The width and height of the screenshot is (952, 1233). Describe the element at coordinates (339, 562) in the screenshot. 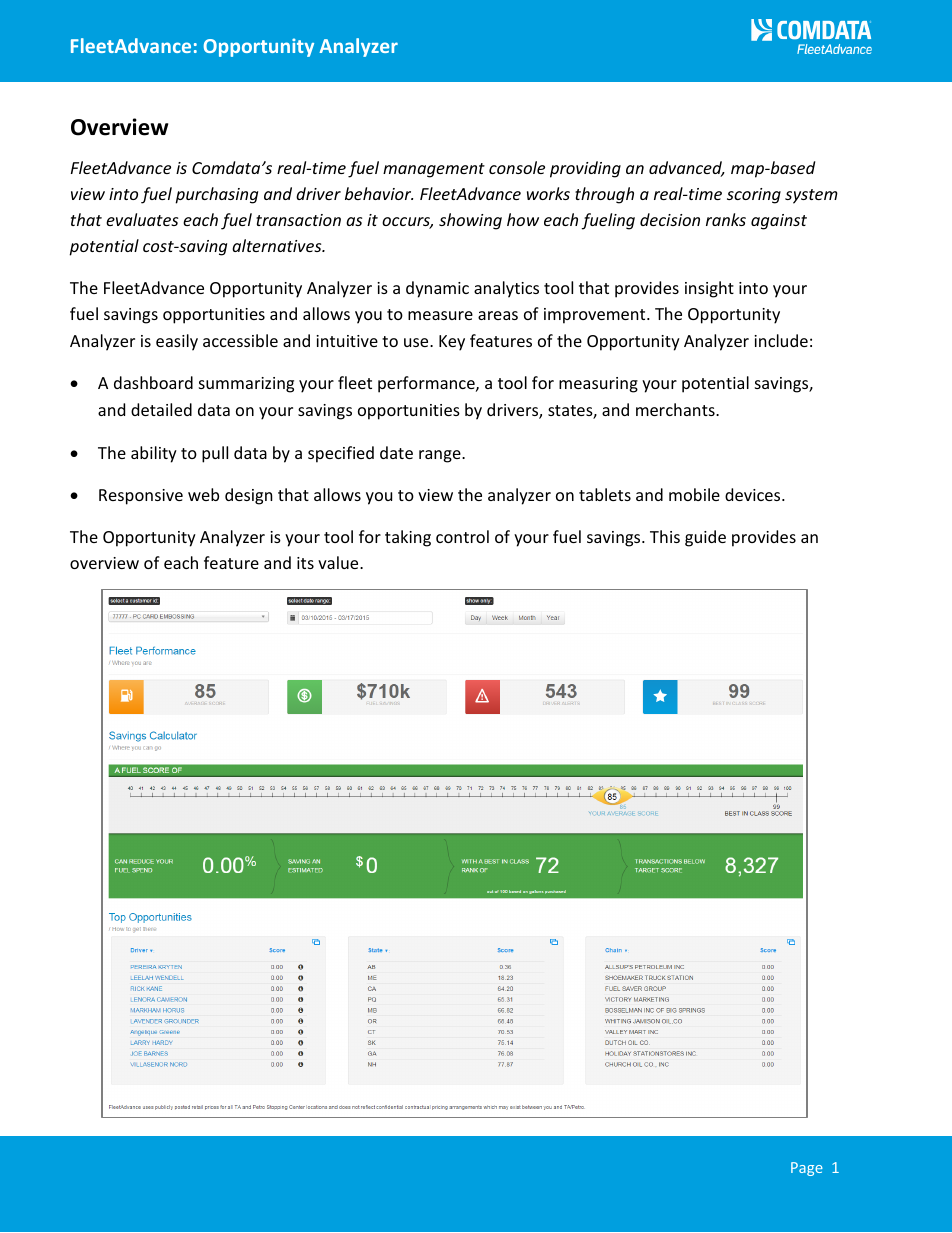

I see `value` at that location.
